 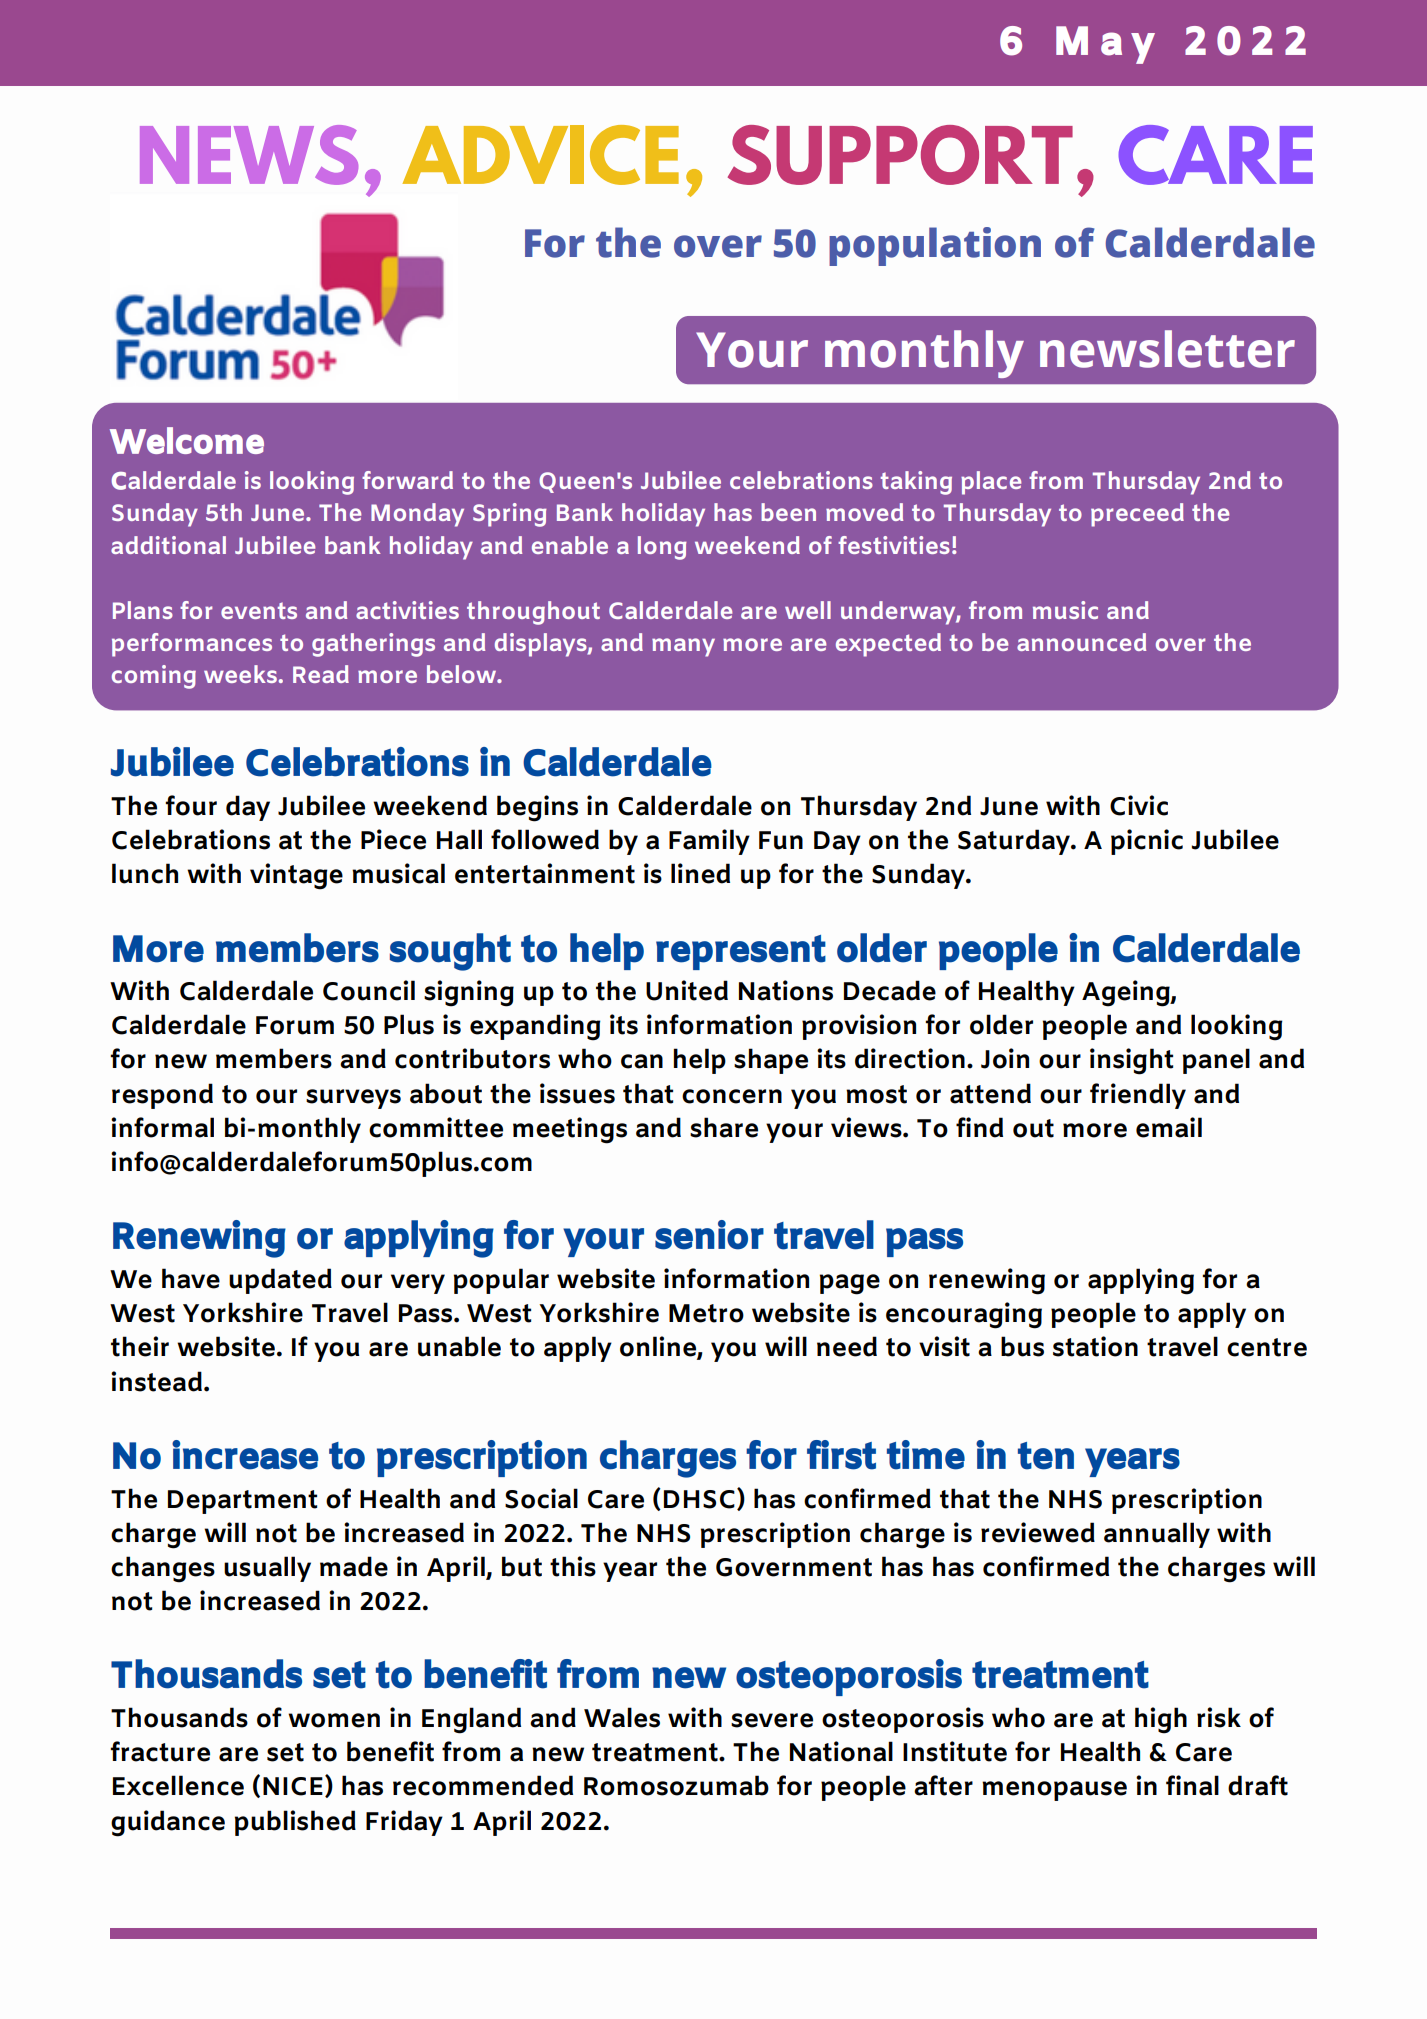 What do you see at coordinates (935, 246) in the page?
I see `population` at bounding box center [935, 246].
